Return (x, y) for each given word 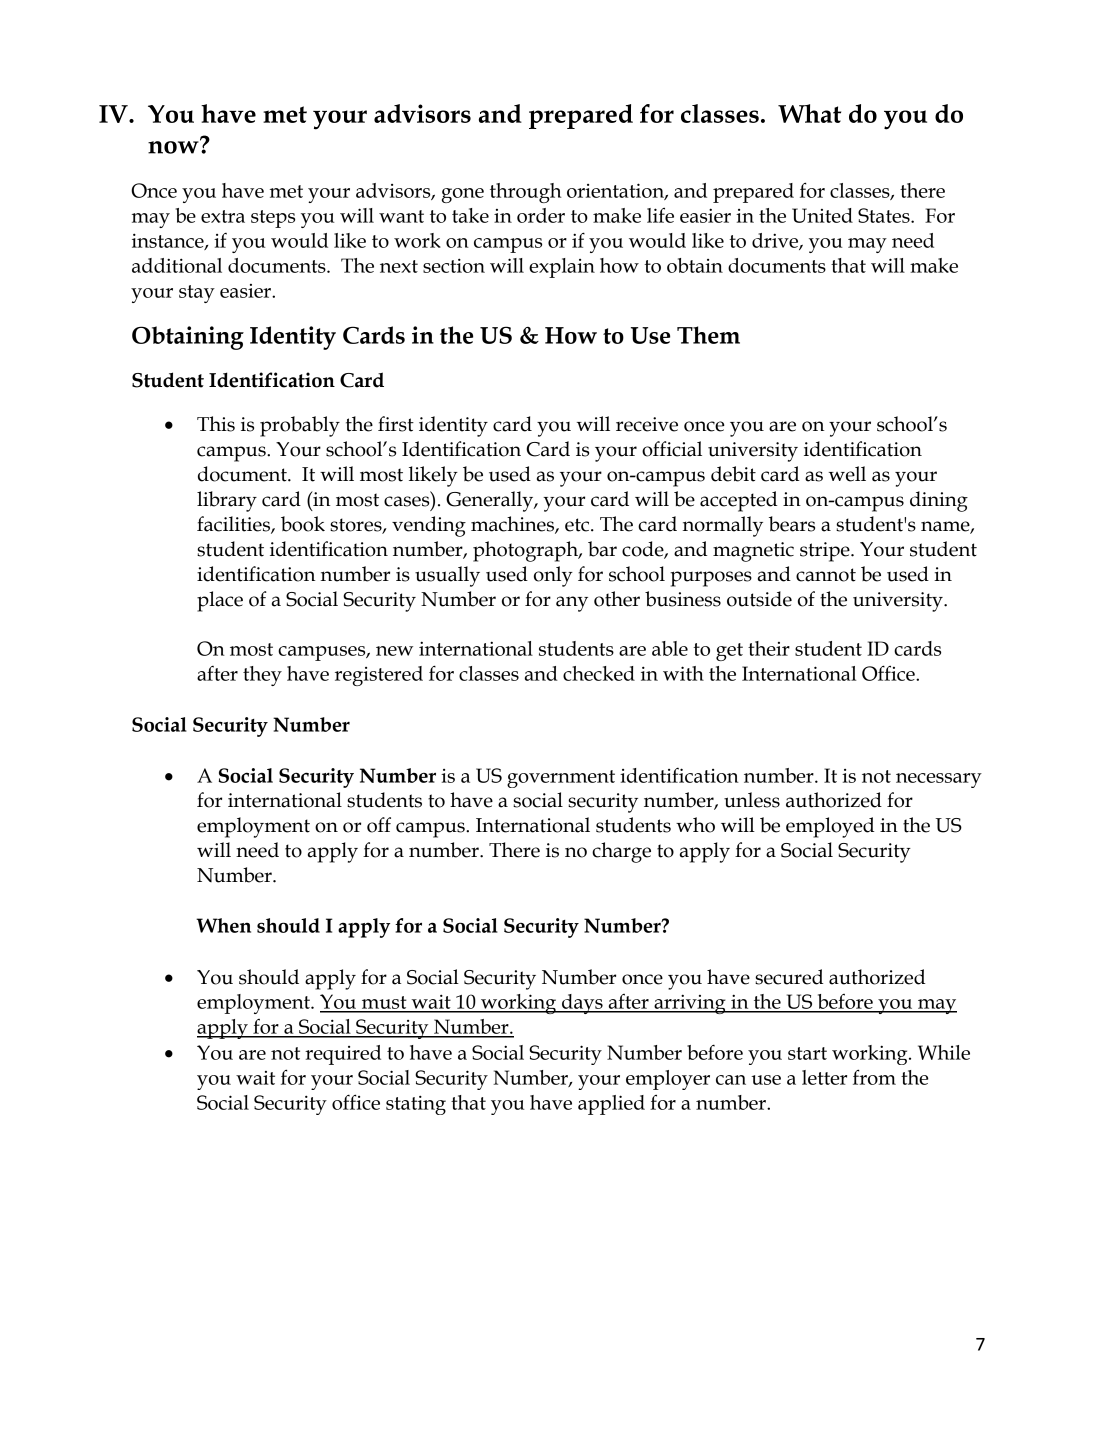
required (343, 1055)
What (809, 113)
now (174, 146)
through (525, 193)
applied (611, 1105)
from (874, 1077)
